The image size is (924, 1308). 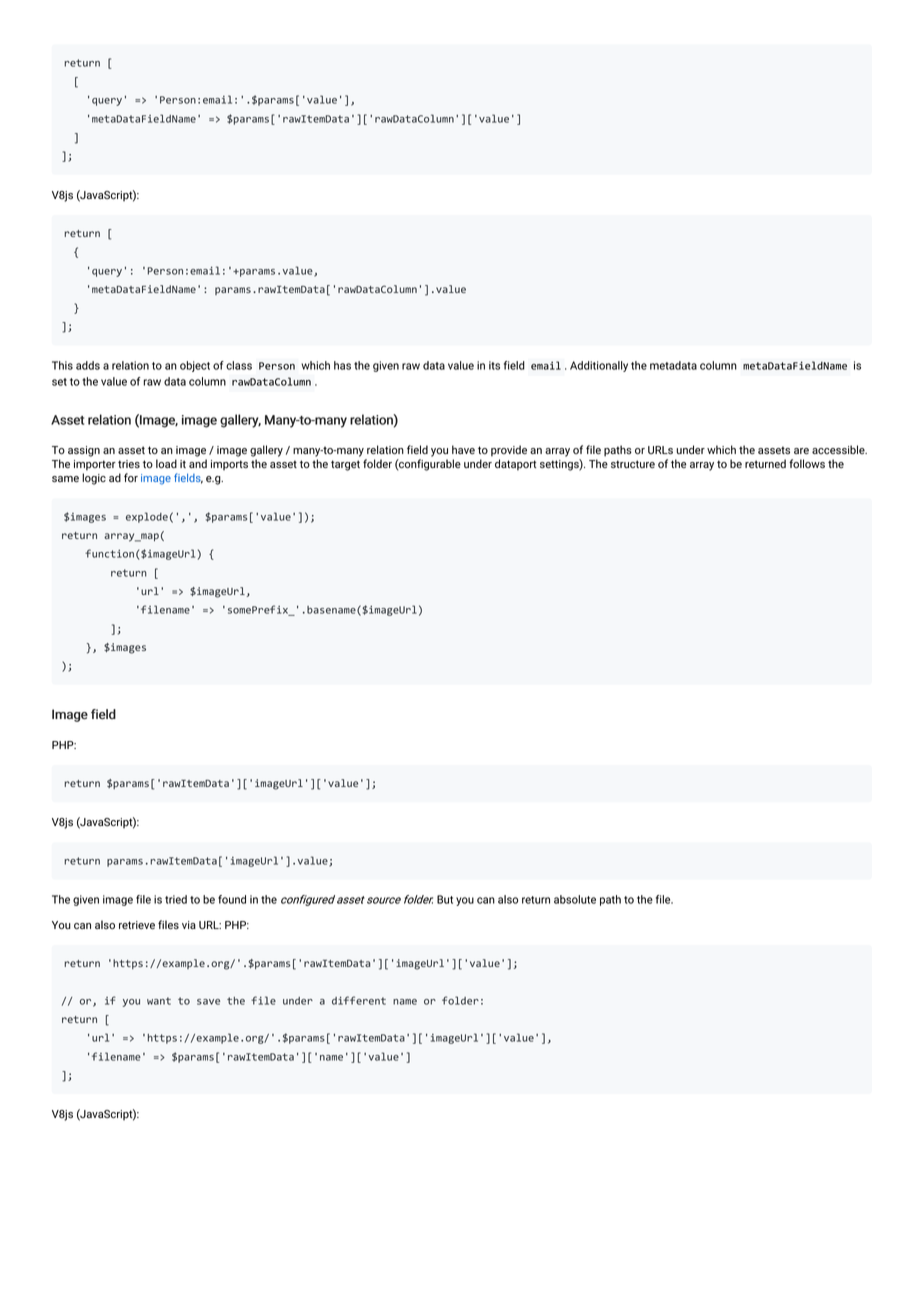 I want to click on Additionally, so click(x=599, y=366).
